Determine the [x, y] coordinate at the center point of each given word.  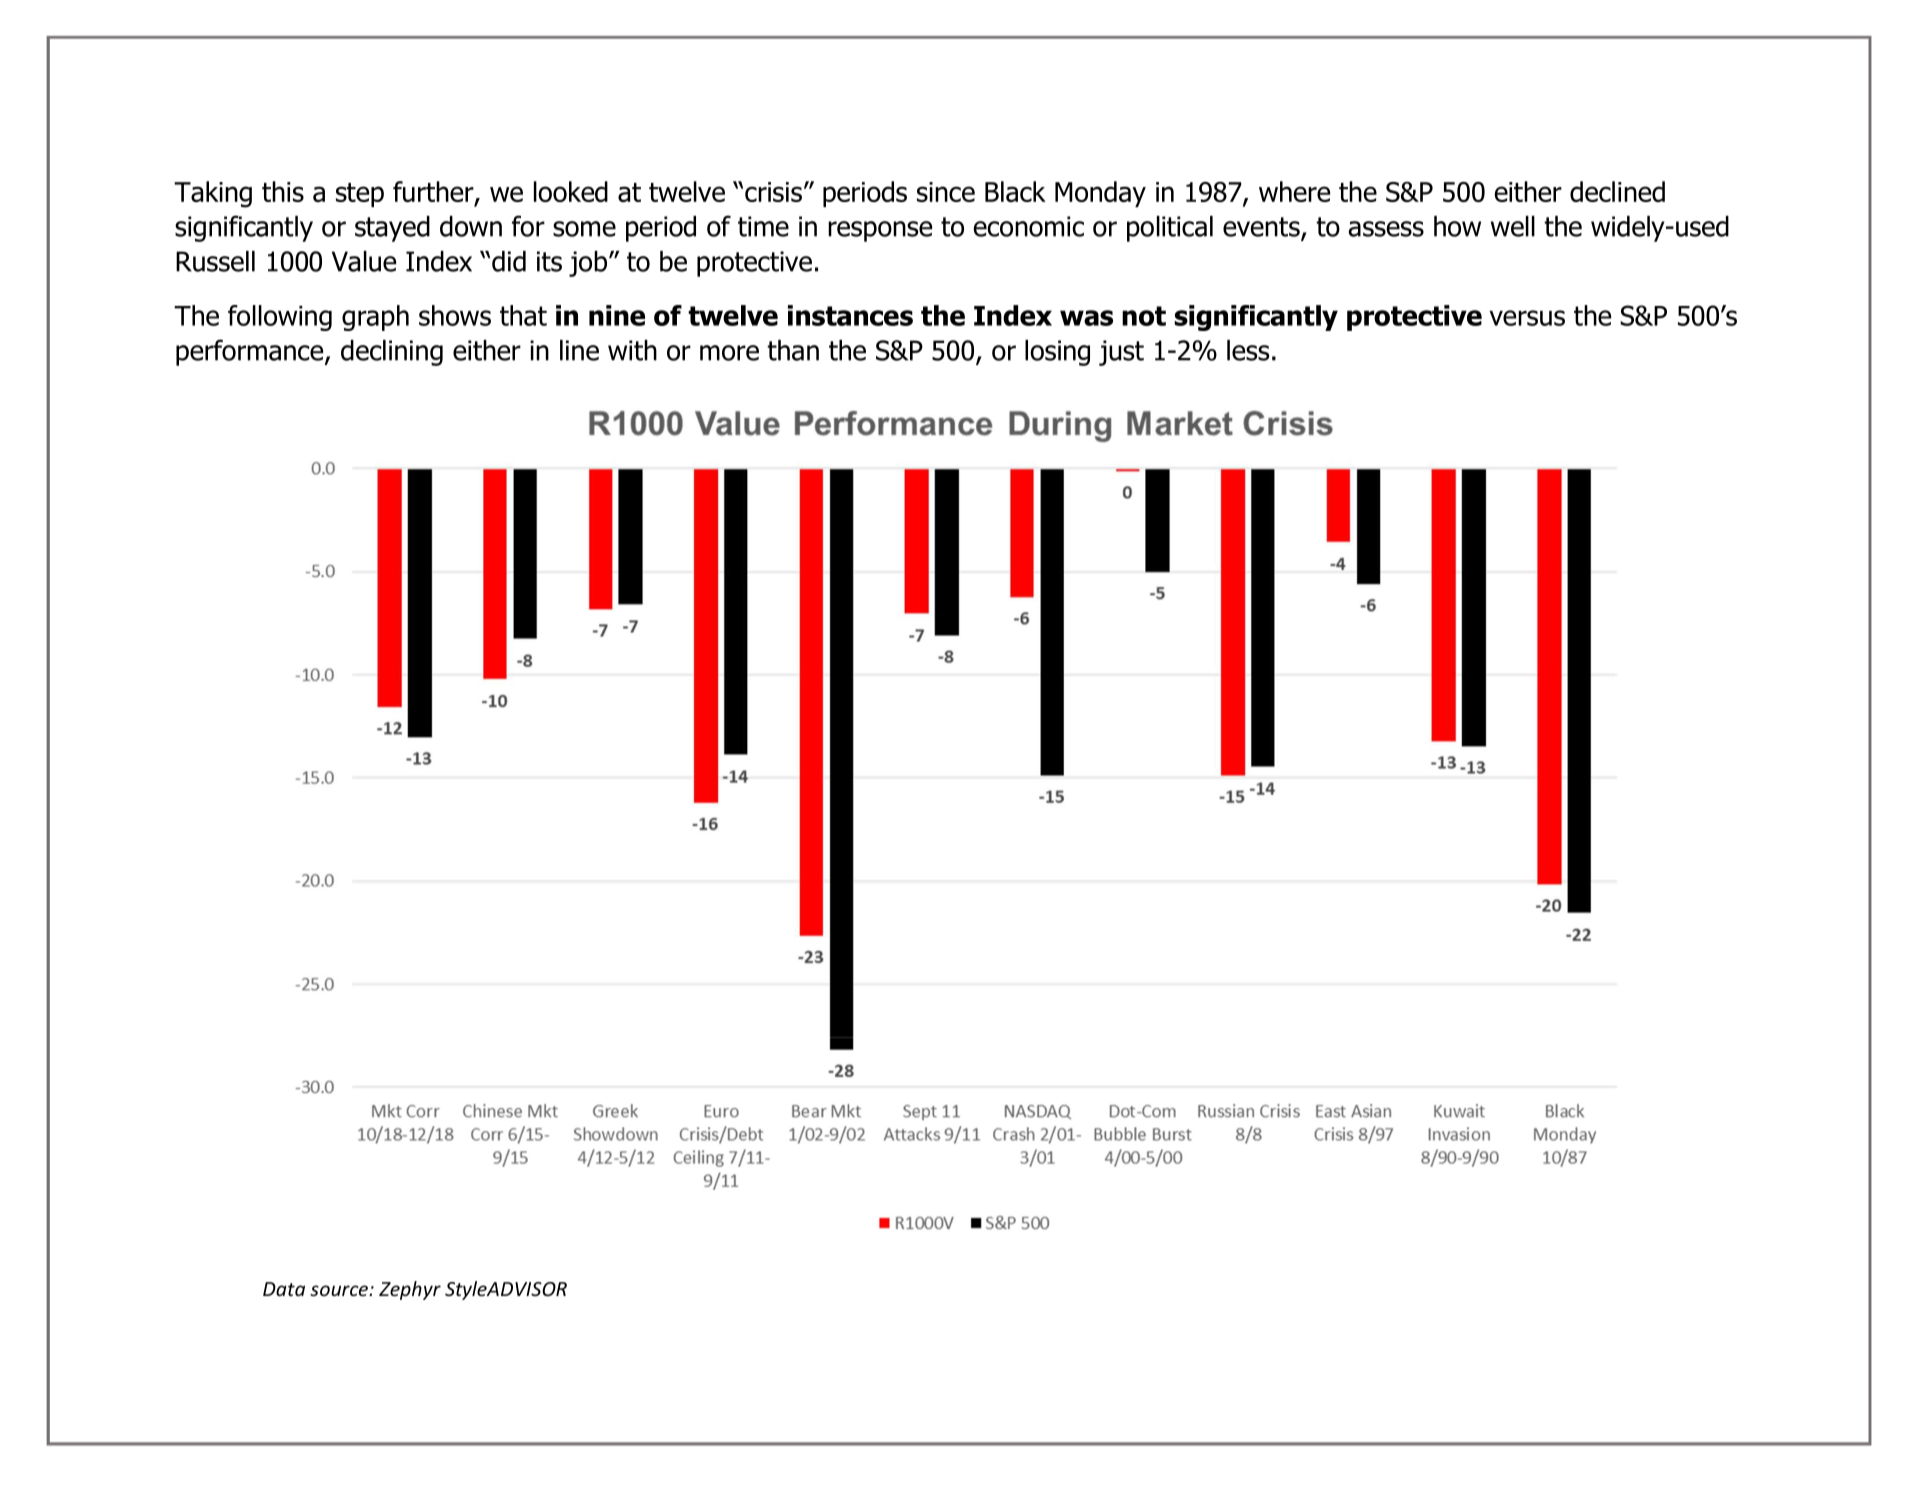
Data [284, 1289]
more [729, 353]
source [340, 1290]
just [1121, 353]
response [880, 231]
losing [1057, 353]
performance [251, 352]
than [793, 350]
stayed [392, 229]
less [1248, 350]
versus [1527, 318]
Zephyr [410, 1290]
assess [1386, 229]
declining [392, 353]
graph [375, 318]
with [632, 350]
